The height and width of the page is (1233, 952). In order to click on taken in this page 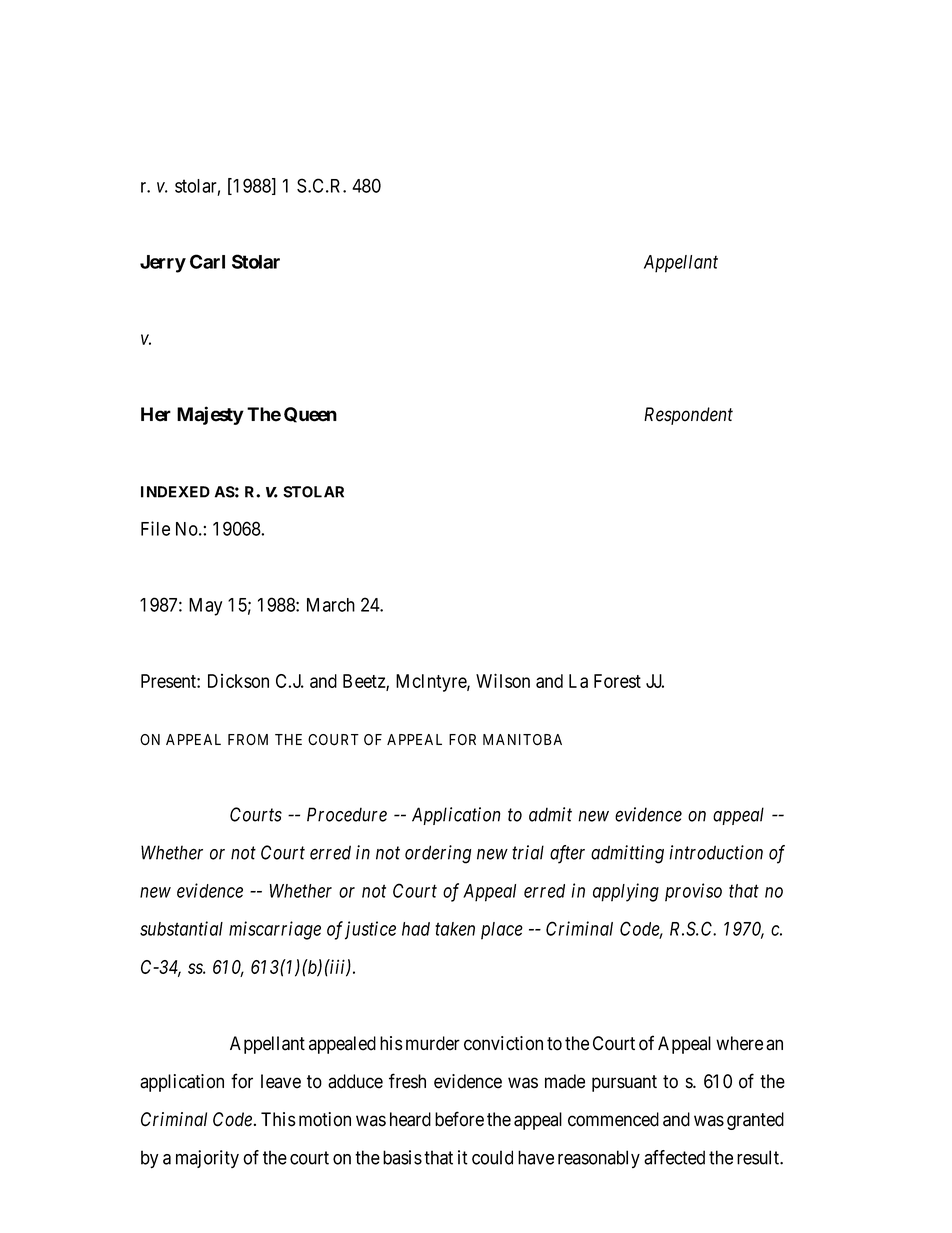, I will do `click(455, 929)`.
